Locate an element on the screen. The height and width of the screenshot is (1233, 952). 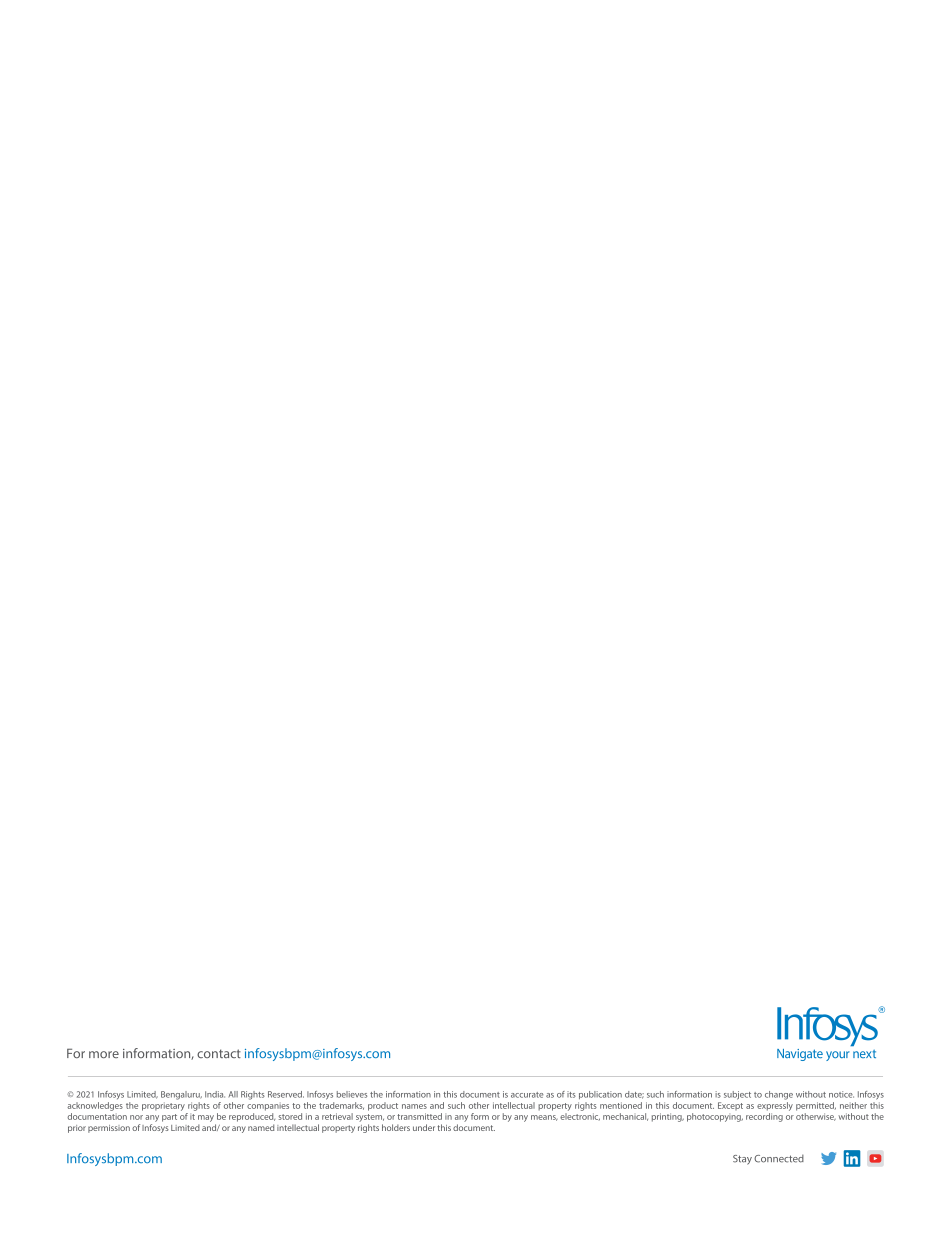
notice is located at coordinates (841, 1094).
